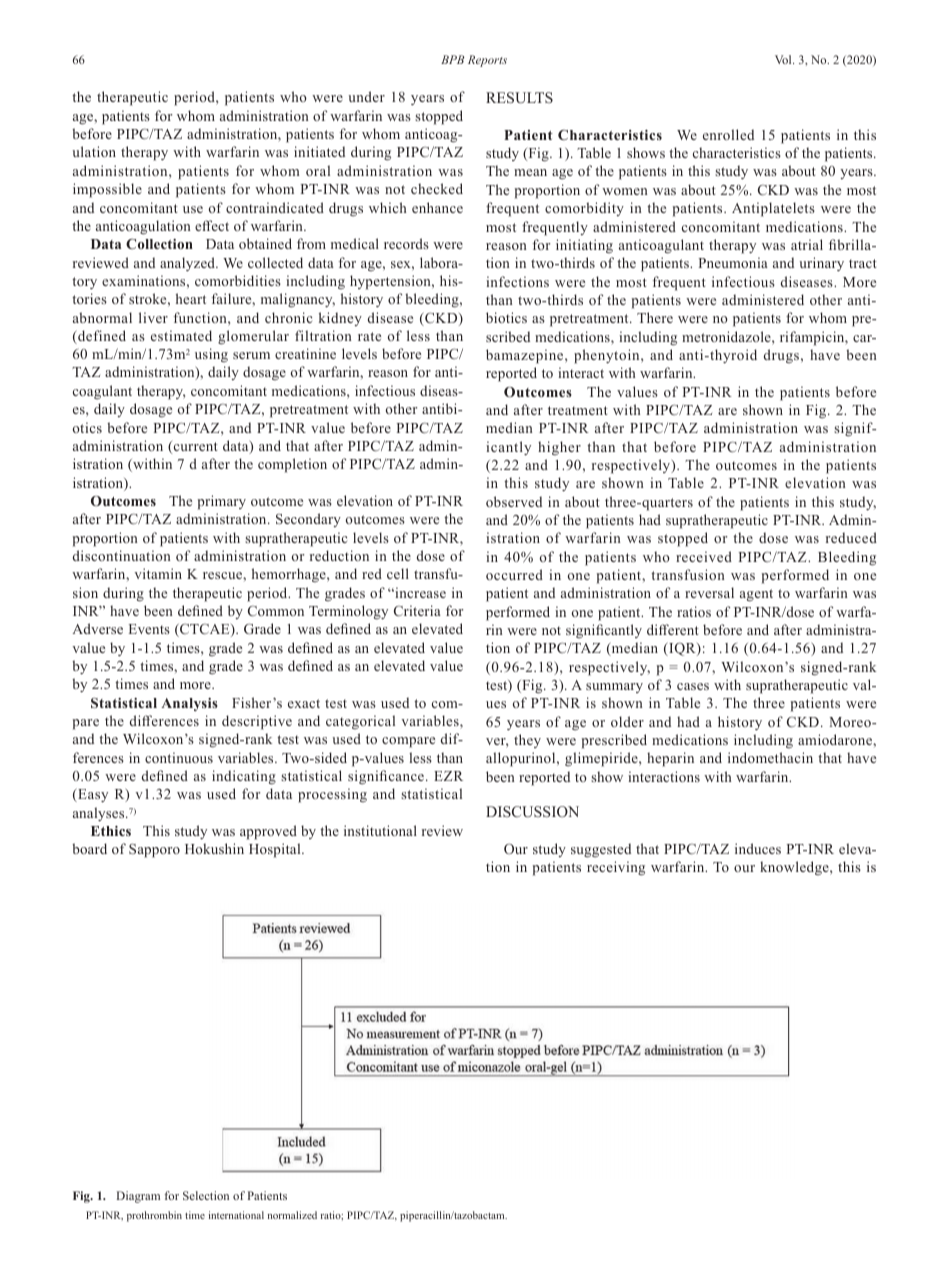 The width and height of the image is (949, 1288). I want to click on impossible, so click(107, 190).
